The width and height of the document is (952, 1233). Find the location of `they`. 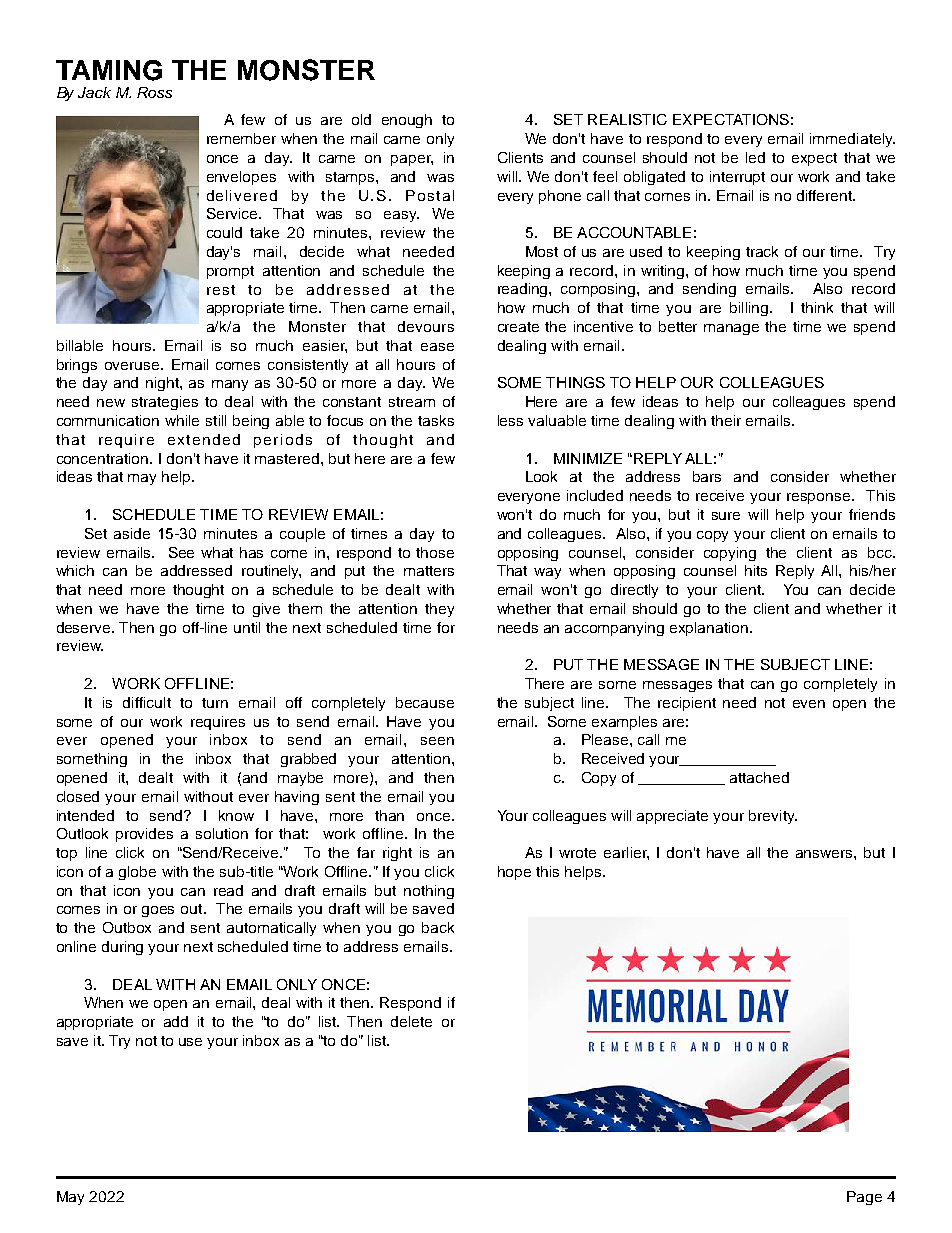

they is located at coordinates (439, 610).
